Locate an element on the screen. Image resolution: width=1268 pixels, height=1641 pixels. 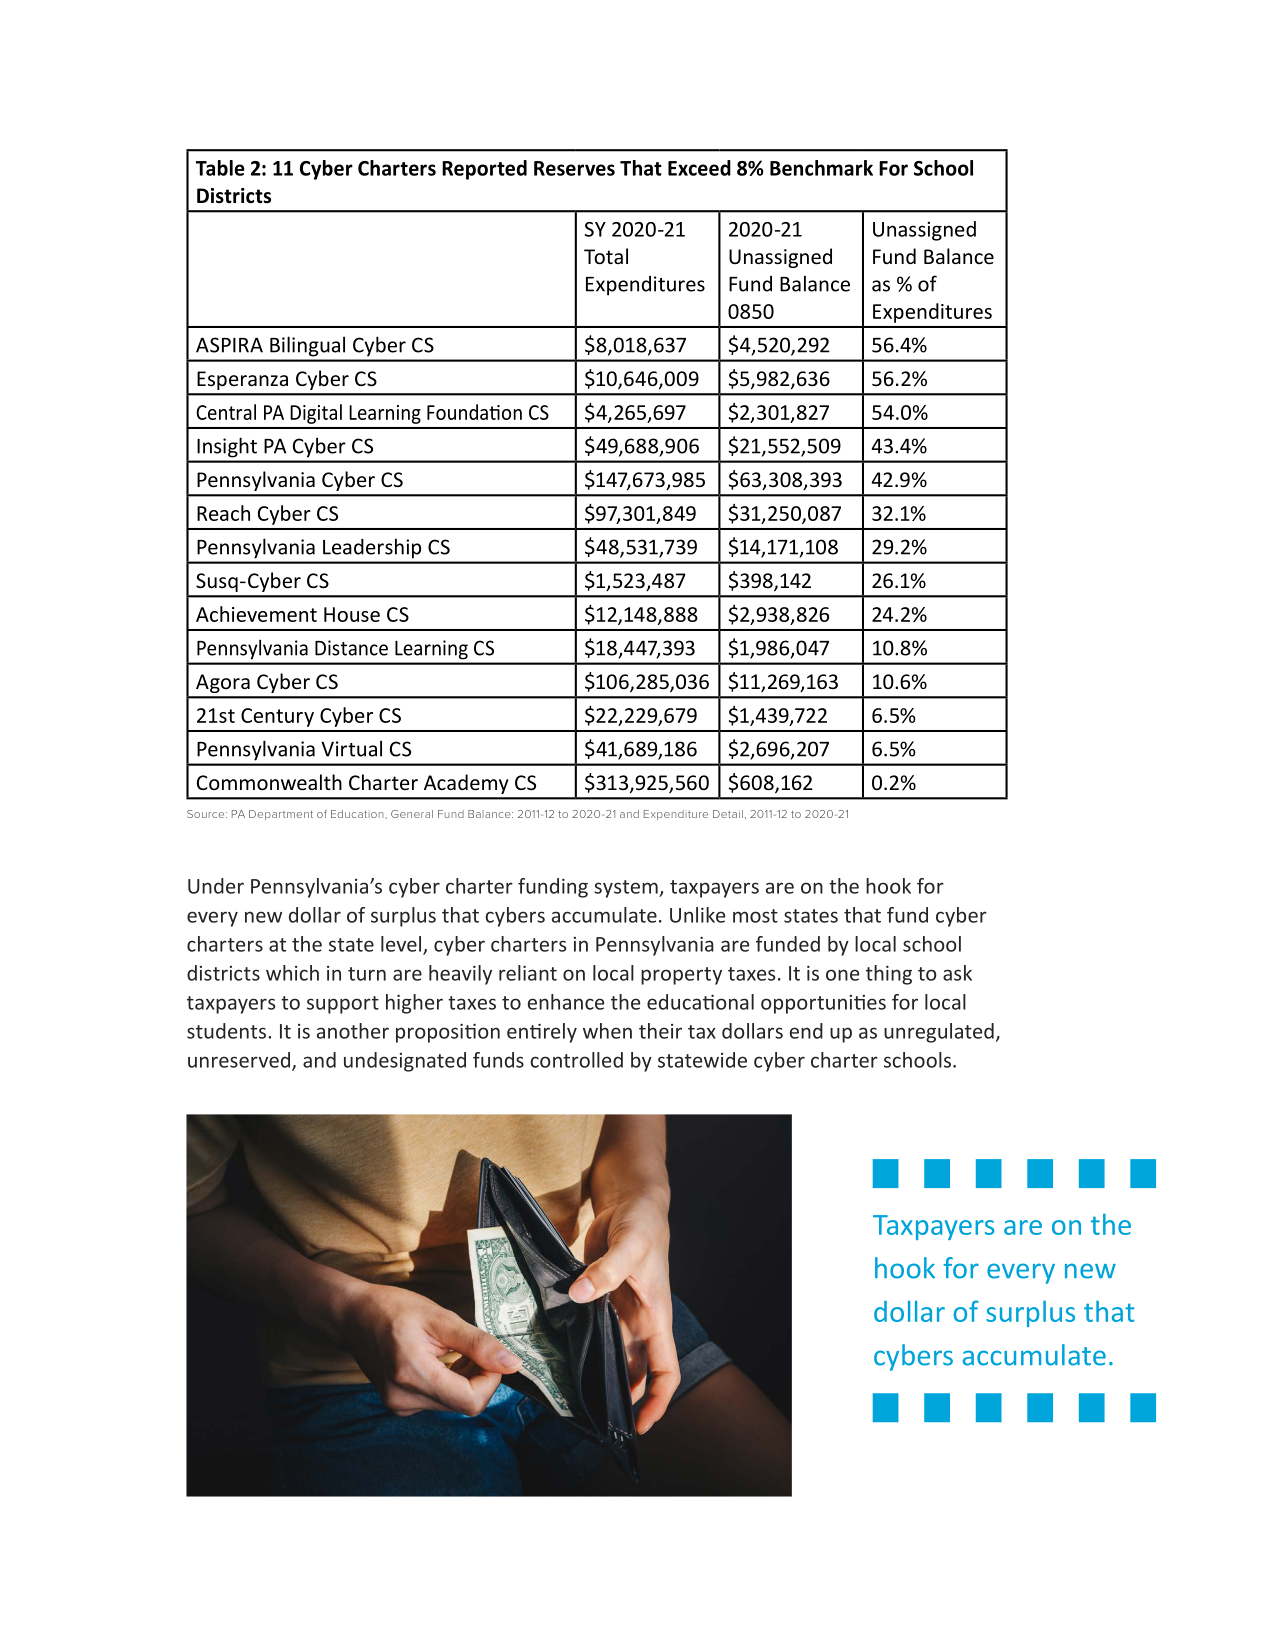
Detail is located at coordinates (728, 814).
